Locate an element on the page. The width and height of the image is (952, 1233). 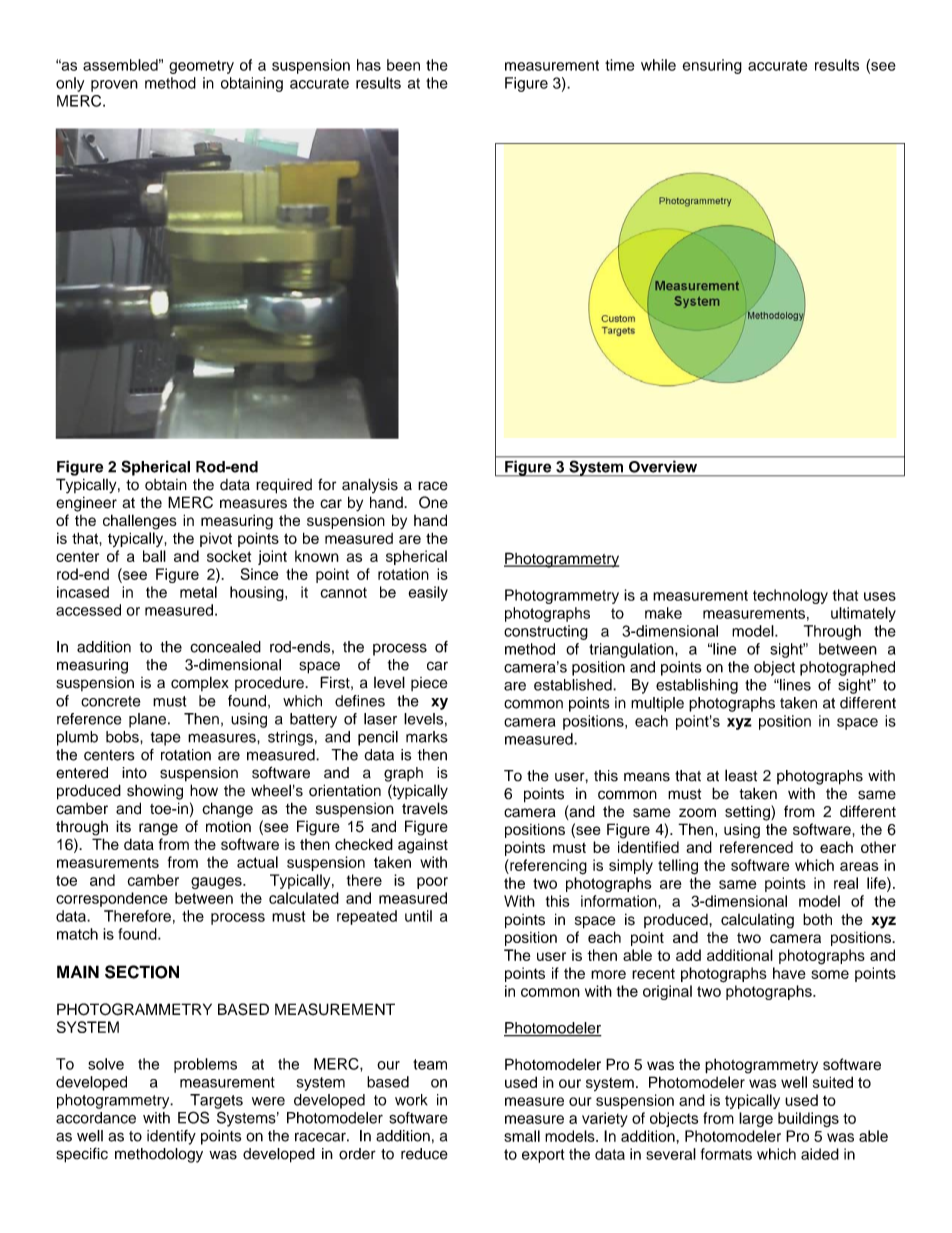
proven is located at coordinates (114, 86).
